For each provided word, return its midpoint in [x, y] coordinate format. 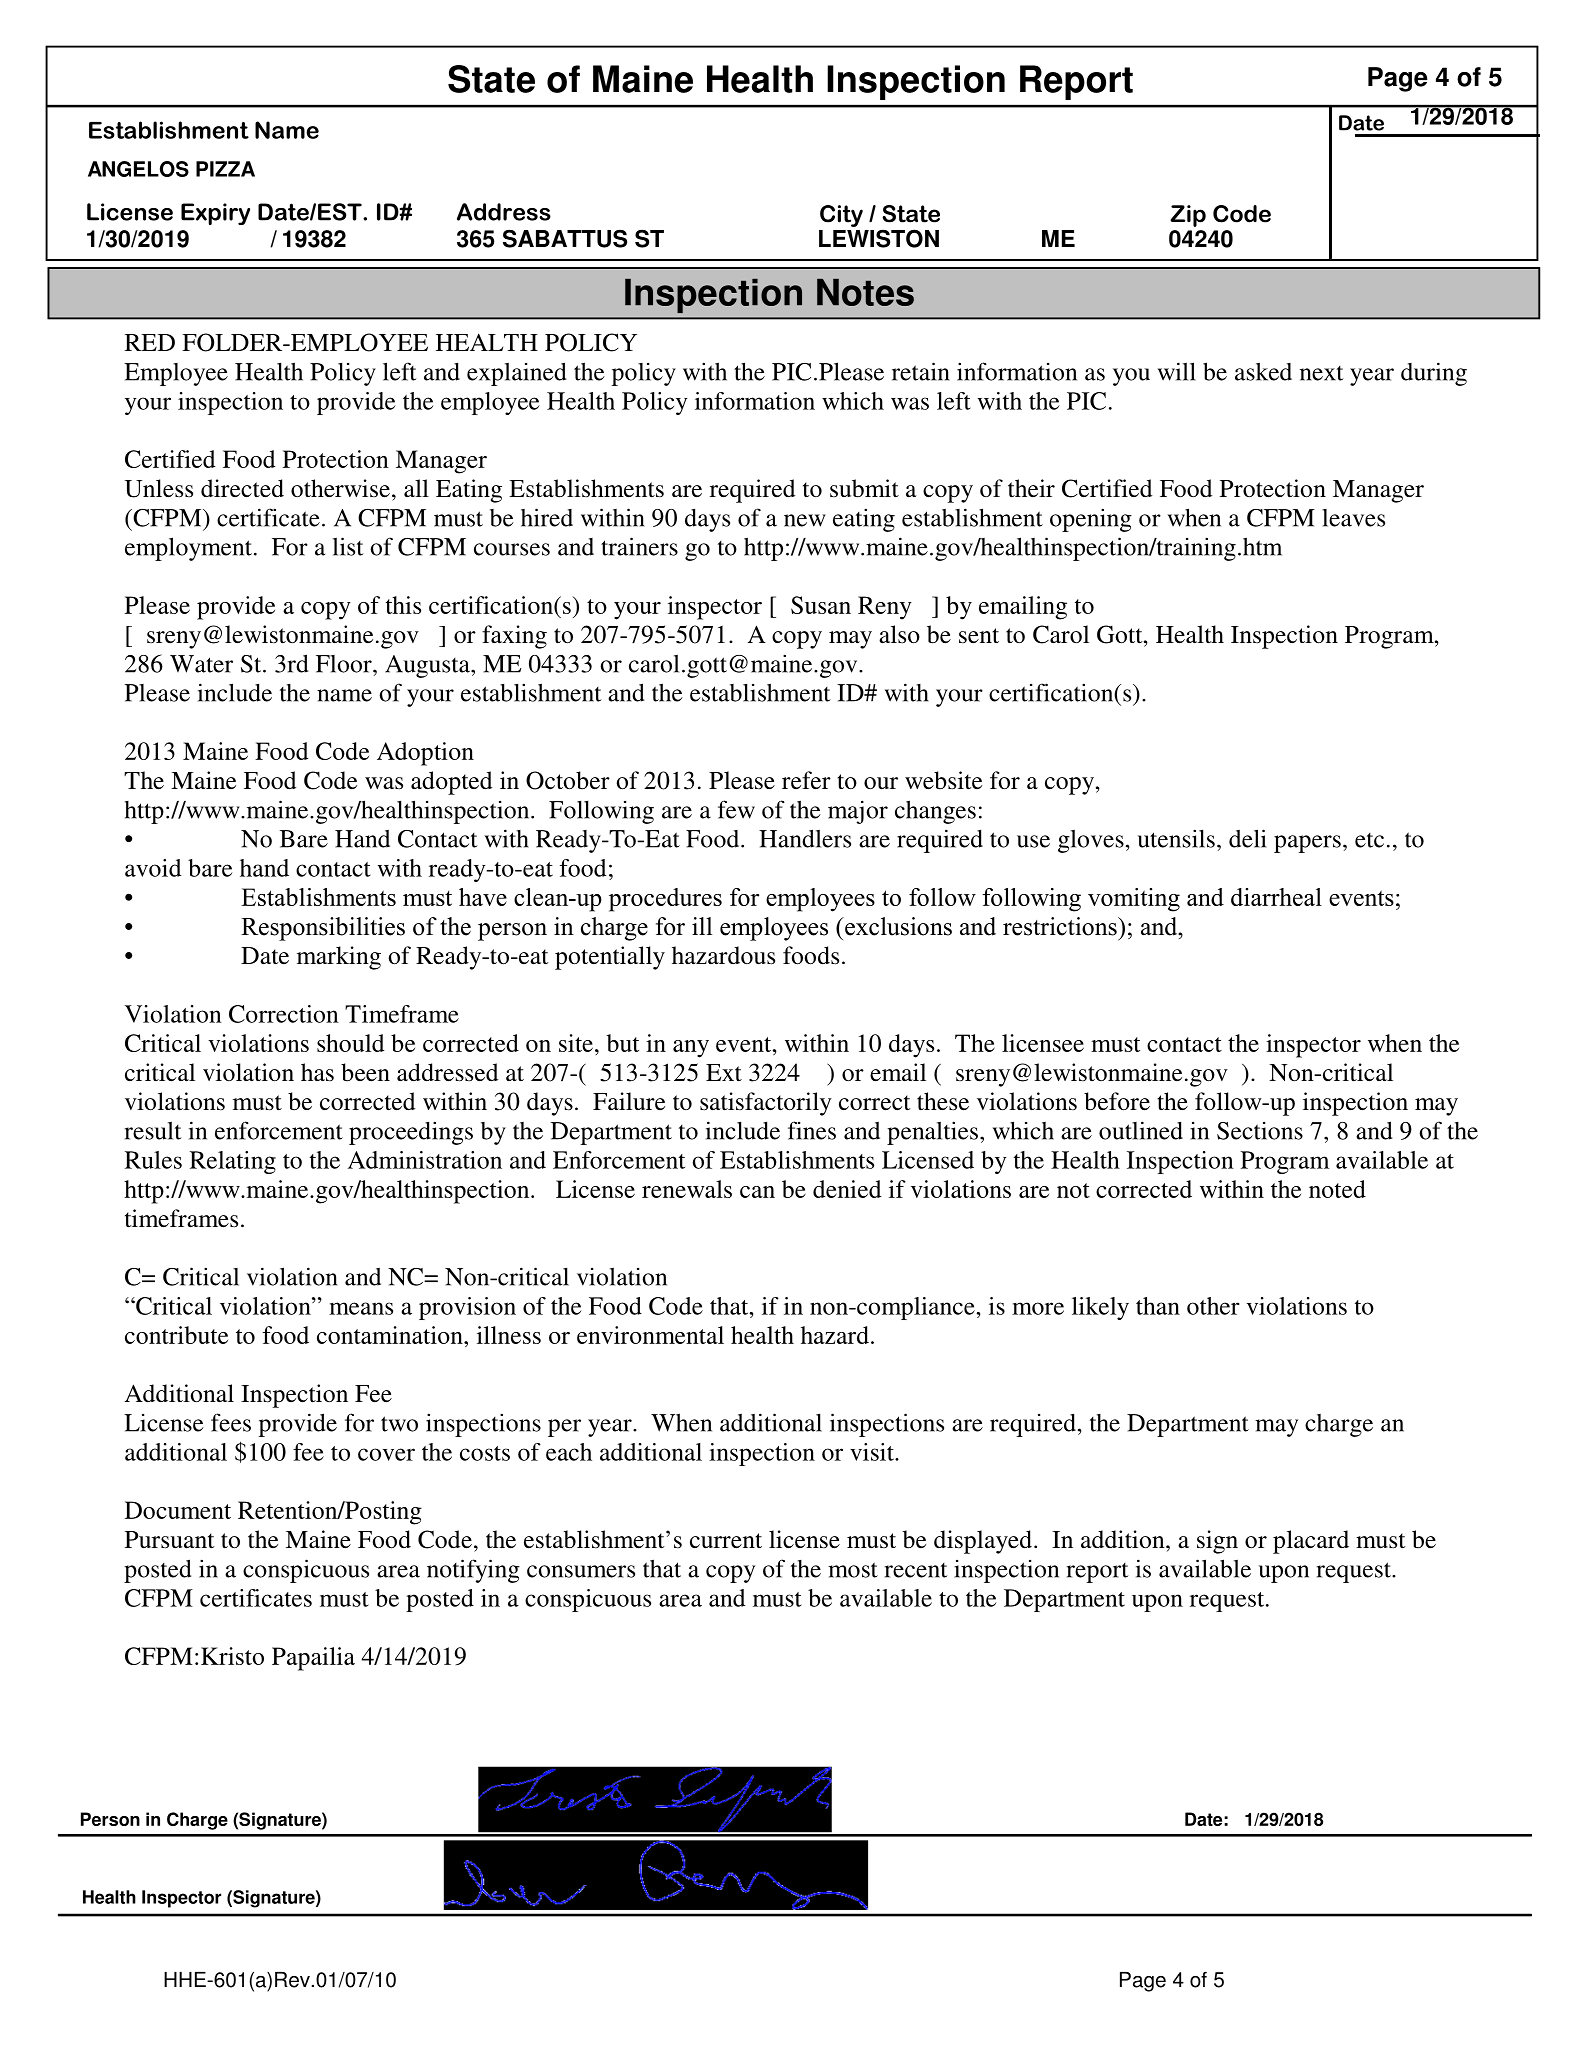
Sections [1260, 1131]
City [841, 216]
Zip [1188, 216]
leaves [1353, 518]
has [317, 1072]
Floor [345, 664]
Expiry [215, 214]
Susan [821, 605]
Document [178, 1510]
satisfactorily [766, 1104]
